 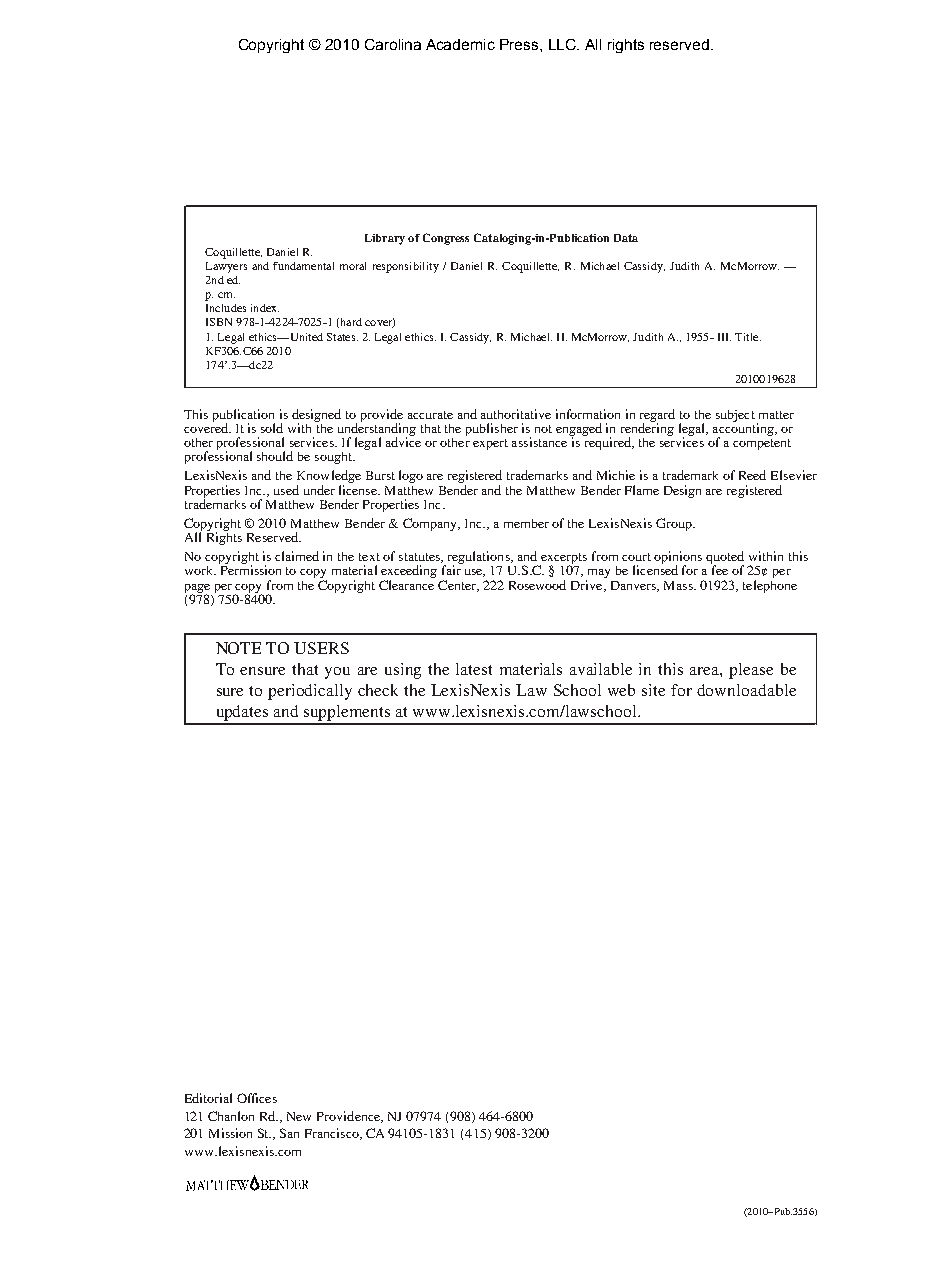 What do you see at coordinates (563, 44) in the screenshot?
I see `LLC` at bounding box center [563, 44].
